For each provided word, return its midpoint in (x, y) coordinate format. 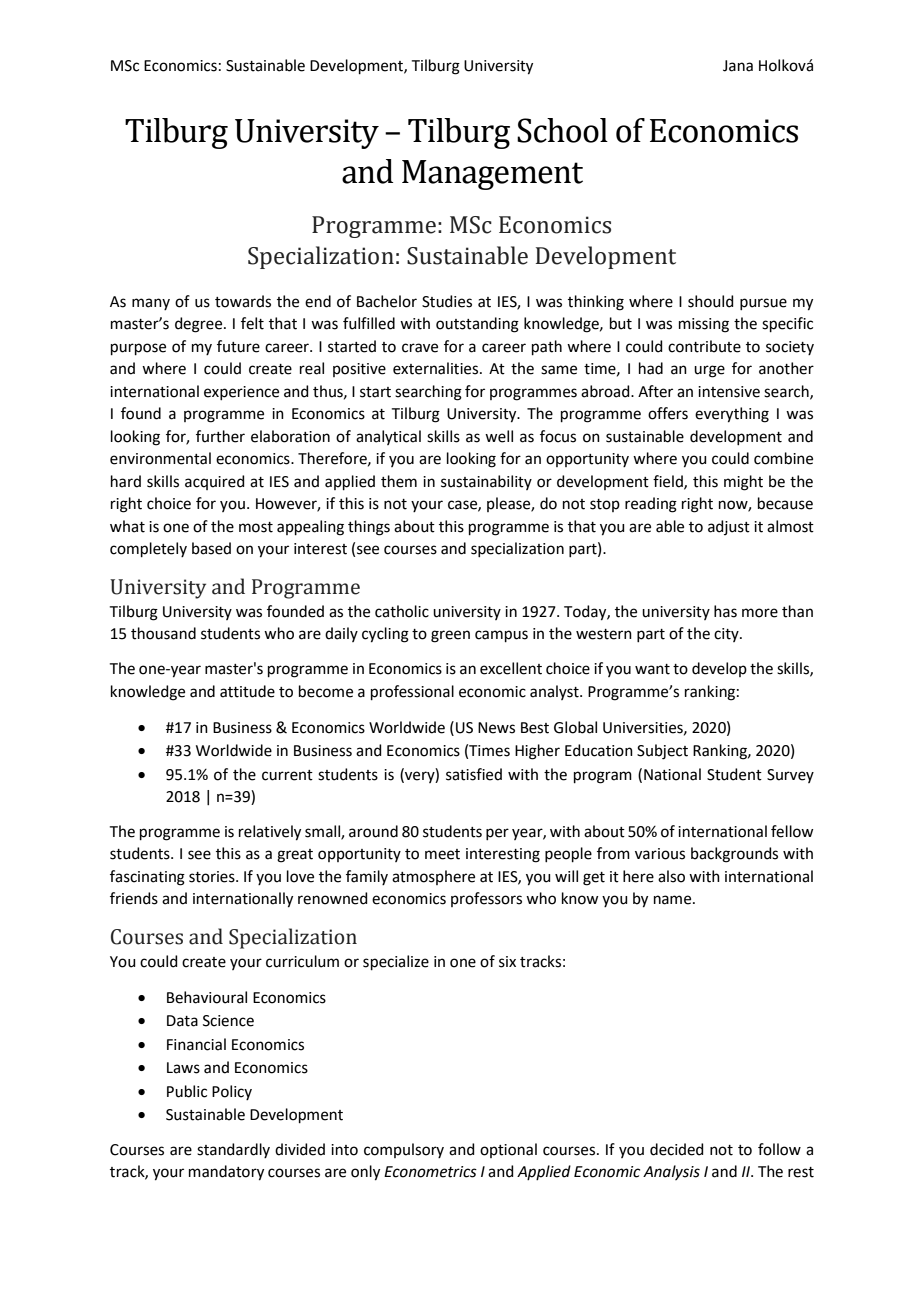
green (450, 636)
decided (677, 1149)
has (725, 611)
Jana (738, 66)
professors (486, 899)
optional (508, 1150)
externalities (435, 368)
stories (213, 877)
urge (709, 371)
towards (243, 301)
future (238, 346)
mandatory (226, 1173)
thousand (163, 633)
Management (492, 175)
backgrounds (734, 855)
